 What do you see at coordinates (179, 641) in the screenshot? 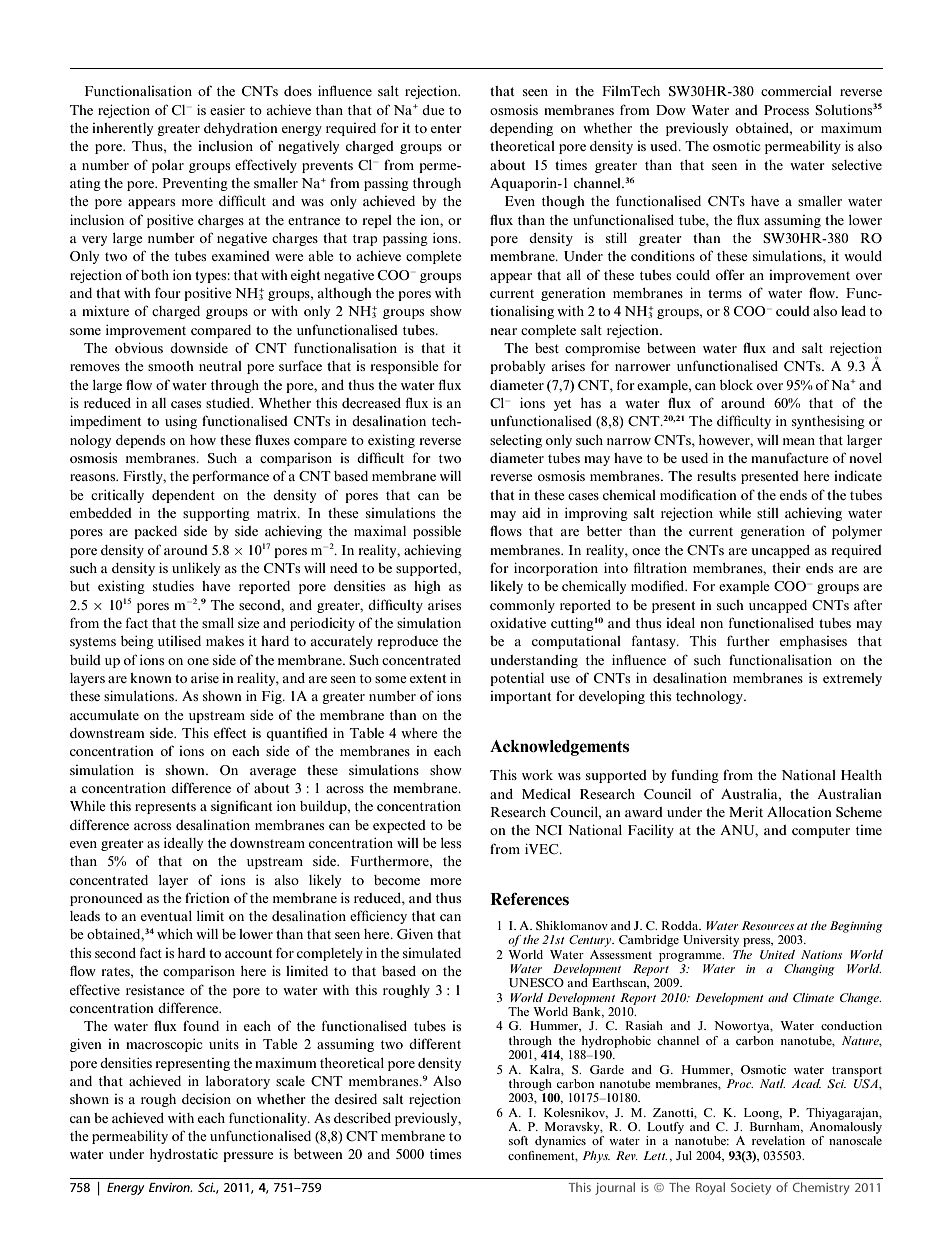
I see `utilised` at bounding box center [179, 641].
